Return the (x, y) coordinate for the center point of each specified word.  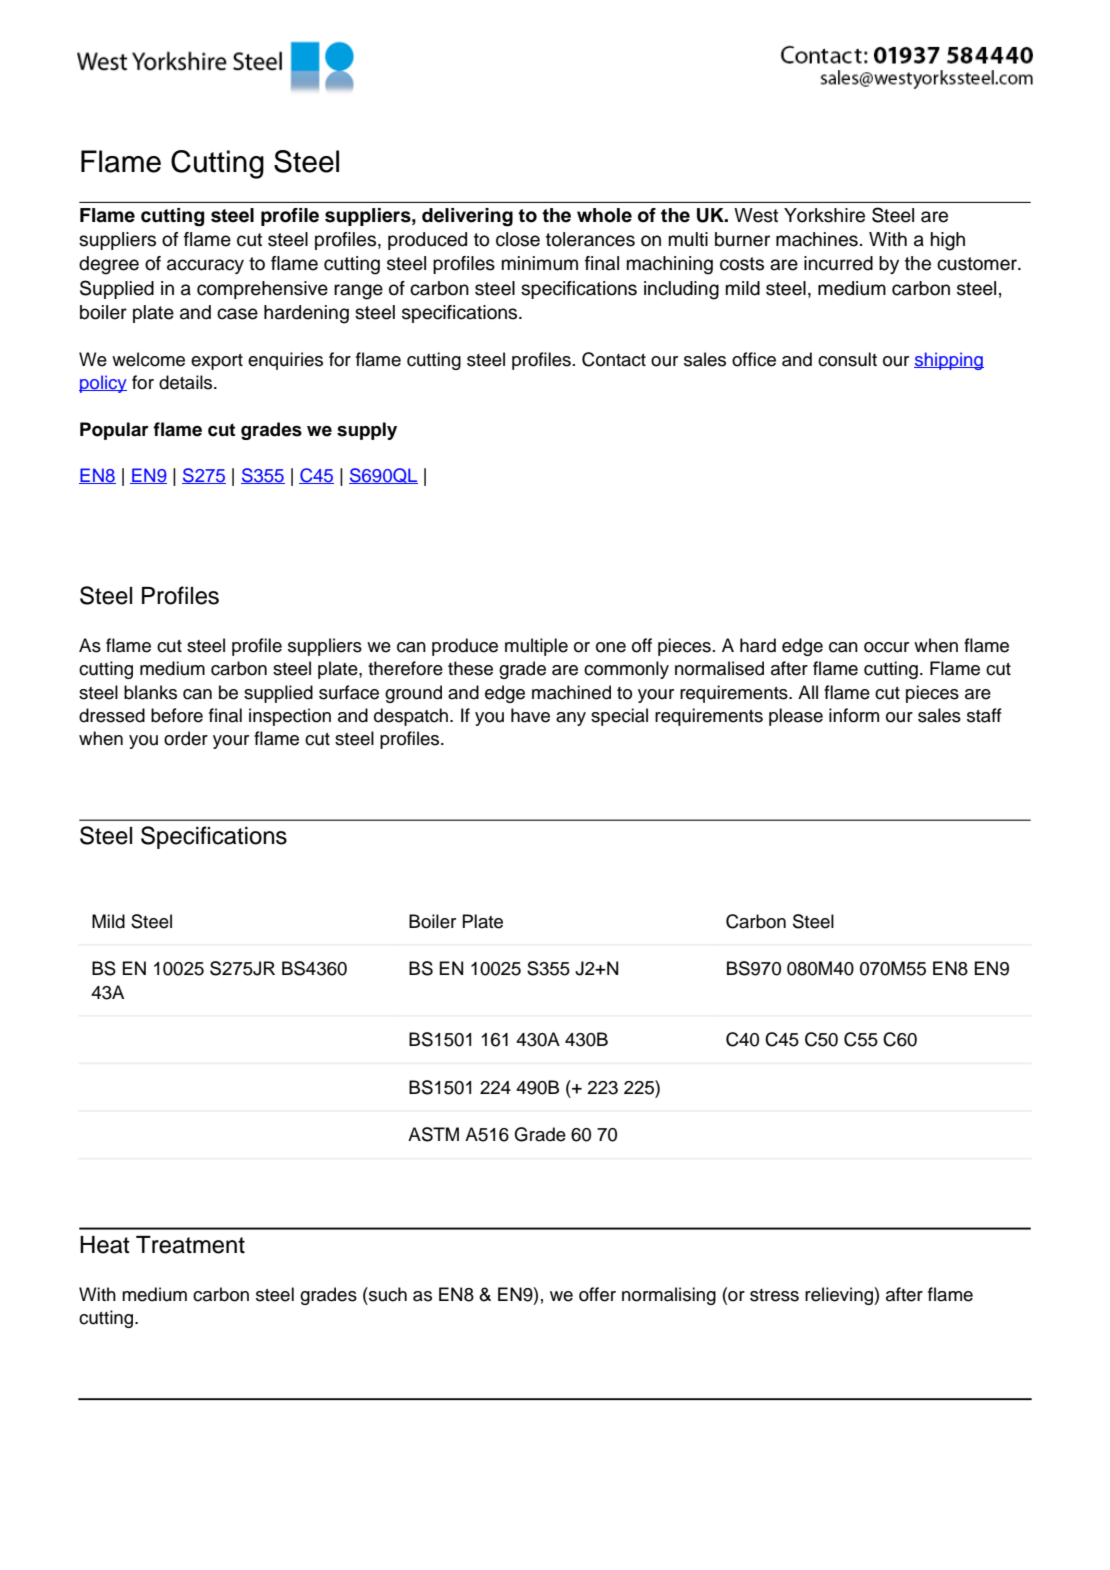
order (186, 738)
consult (847, 359)
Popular (114, 431)
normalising (669, 1296)
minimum (540, 263)
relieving (840, 1296)
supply (367, 431)
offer (597, 1294)
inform (854, 715)
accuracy (205, 266)
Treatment (190, 1245)
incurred (838, 263)
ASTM (433, 1134)
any (571, 719)
